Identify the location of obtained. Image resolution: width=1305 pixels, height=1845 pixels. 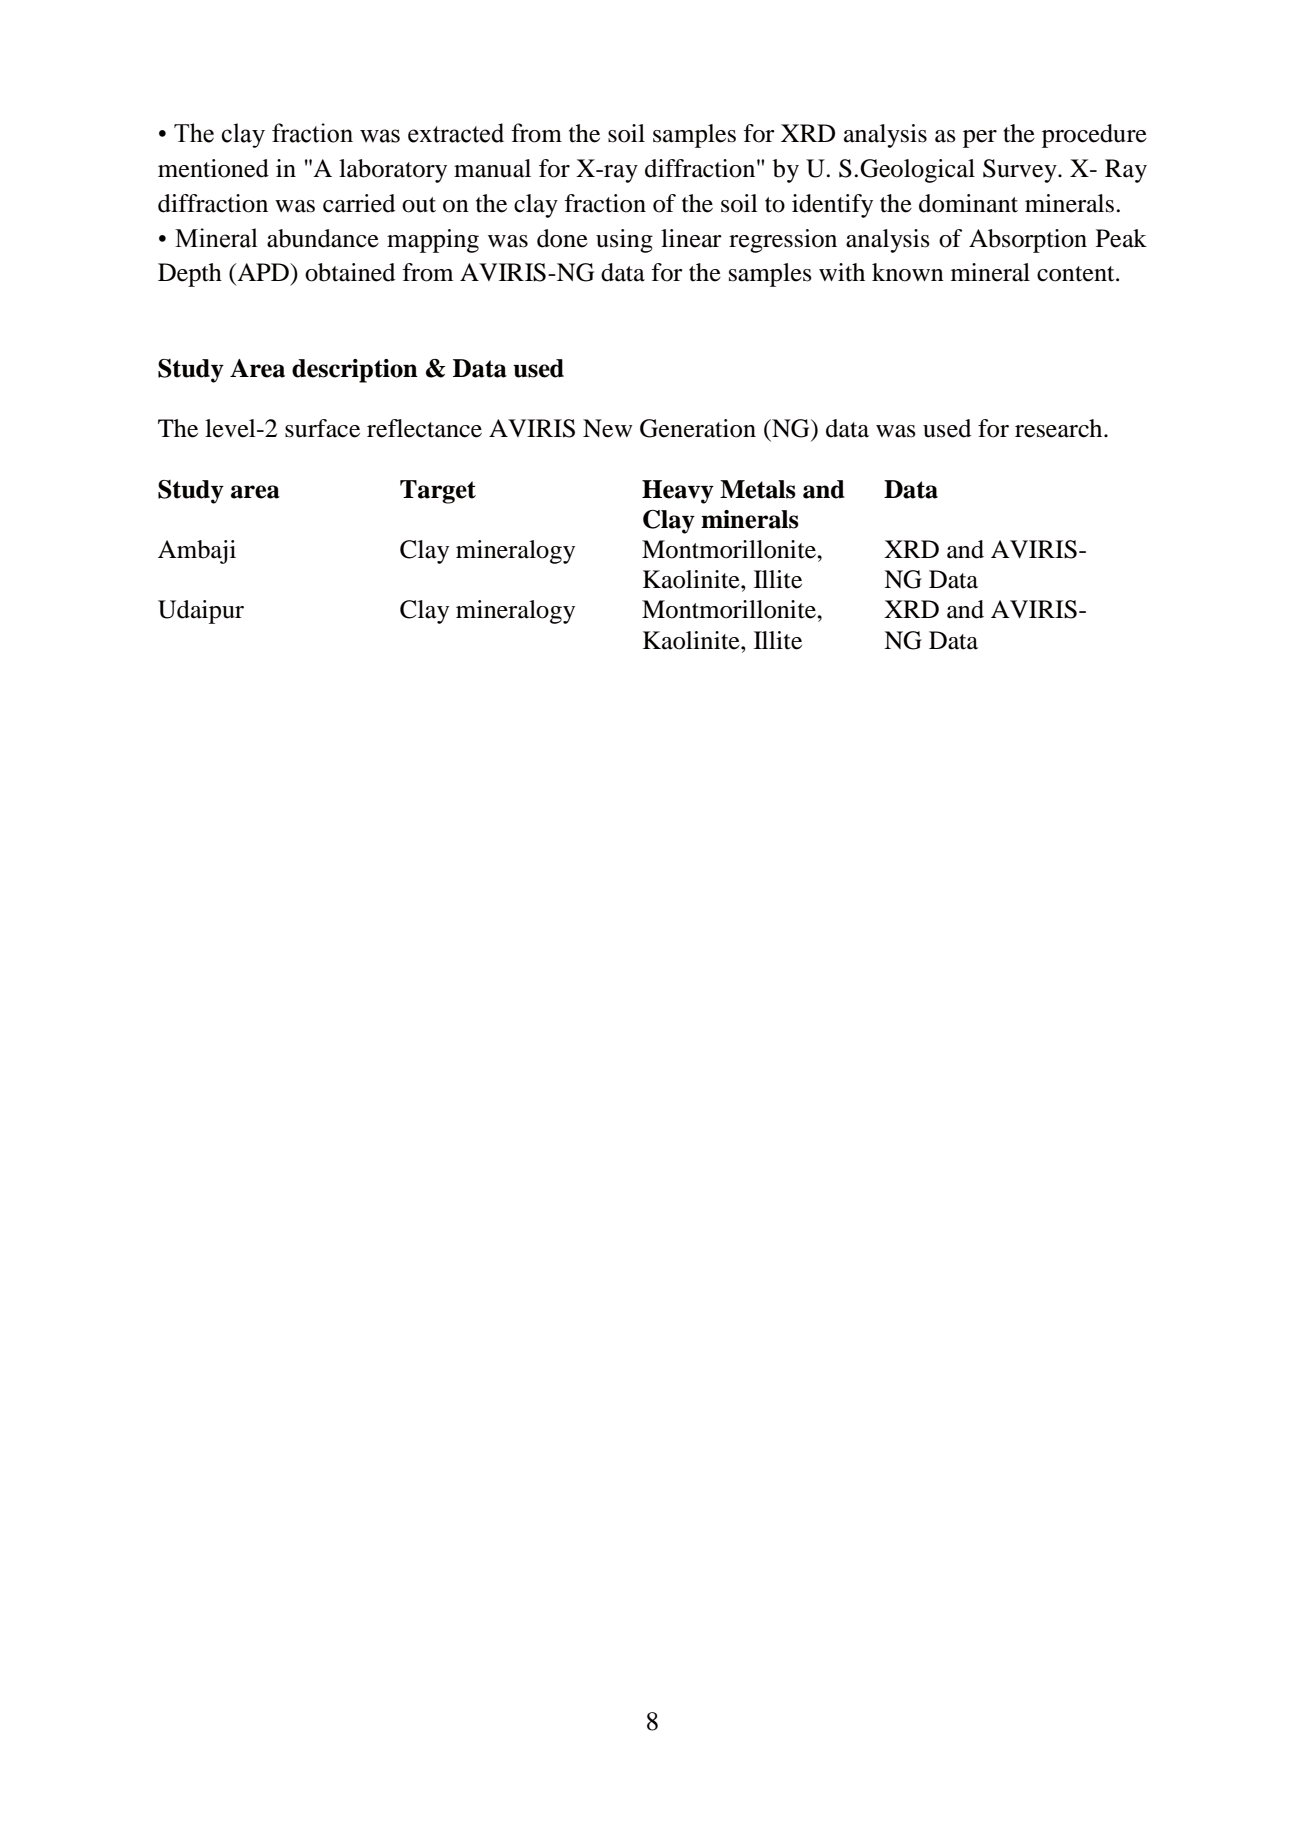
(350, 272).
